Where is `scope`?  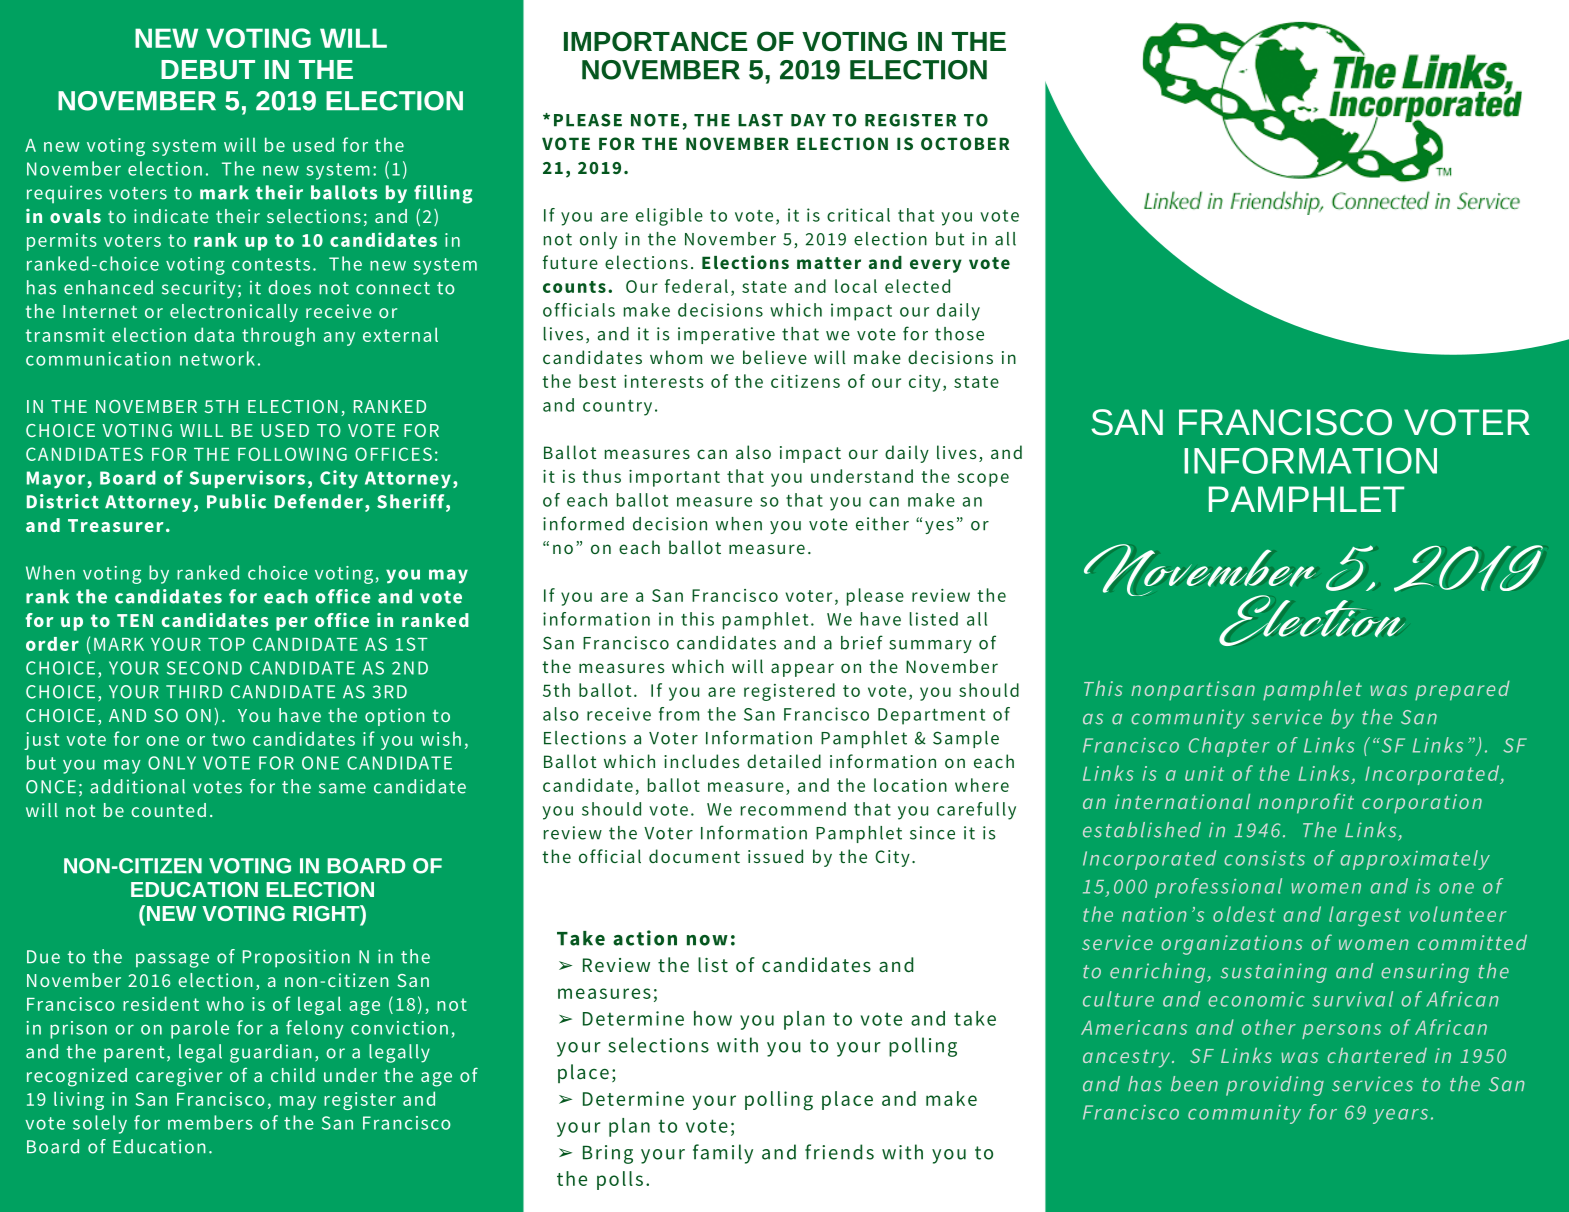
scope is located at coordinates (983, 480).
